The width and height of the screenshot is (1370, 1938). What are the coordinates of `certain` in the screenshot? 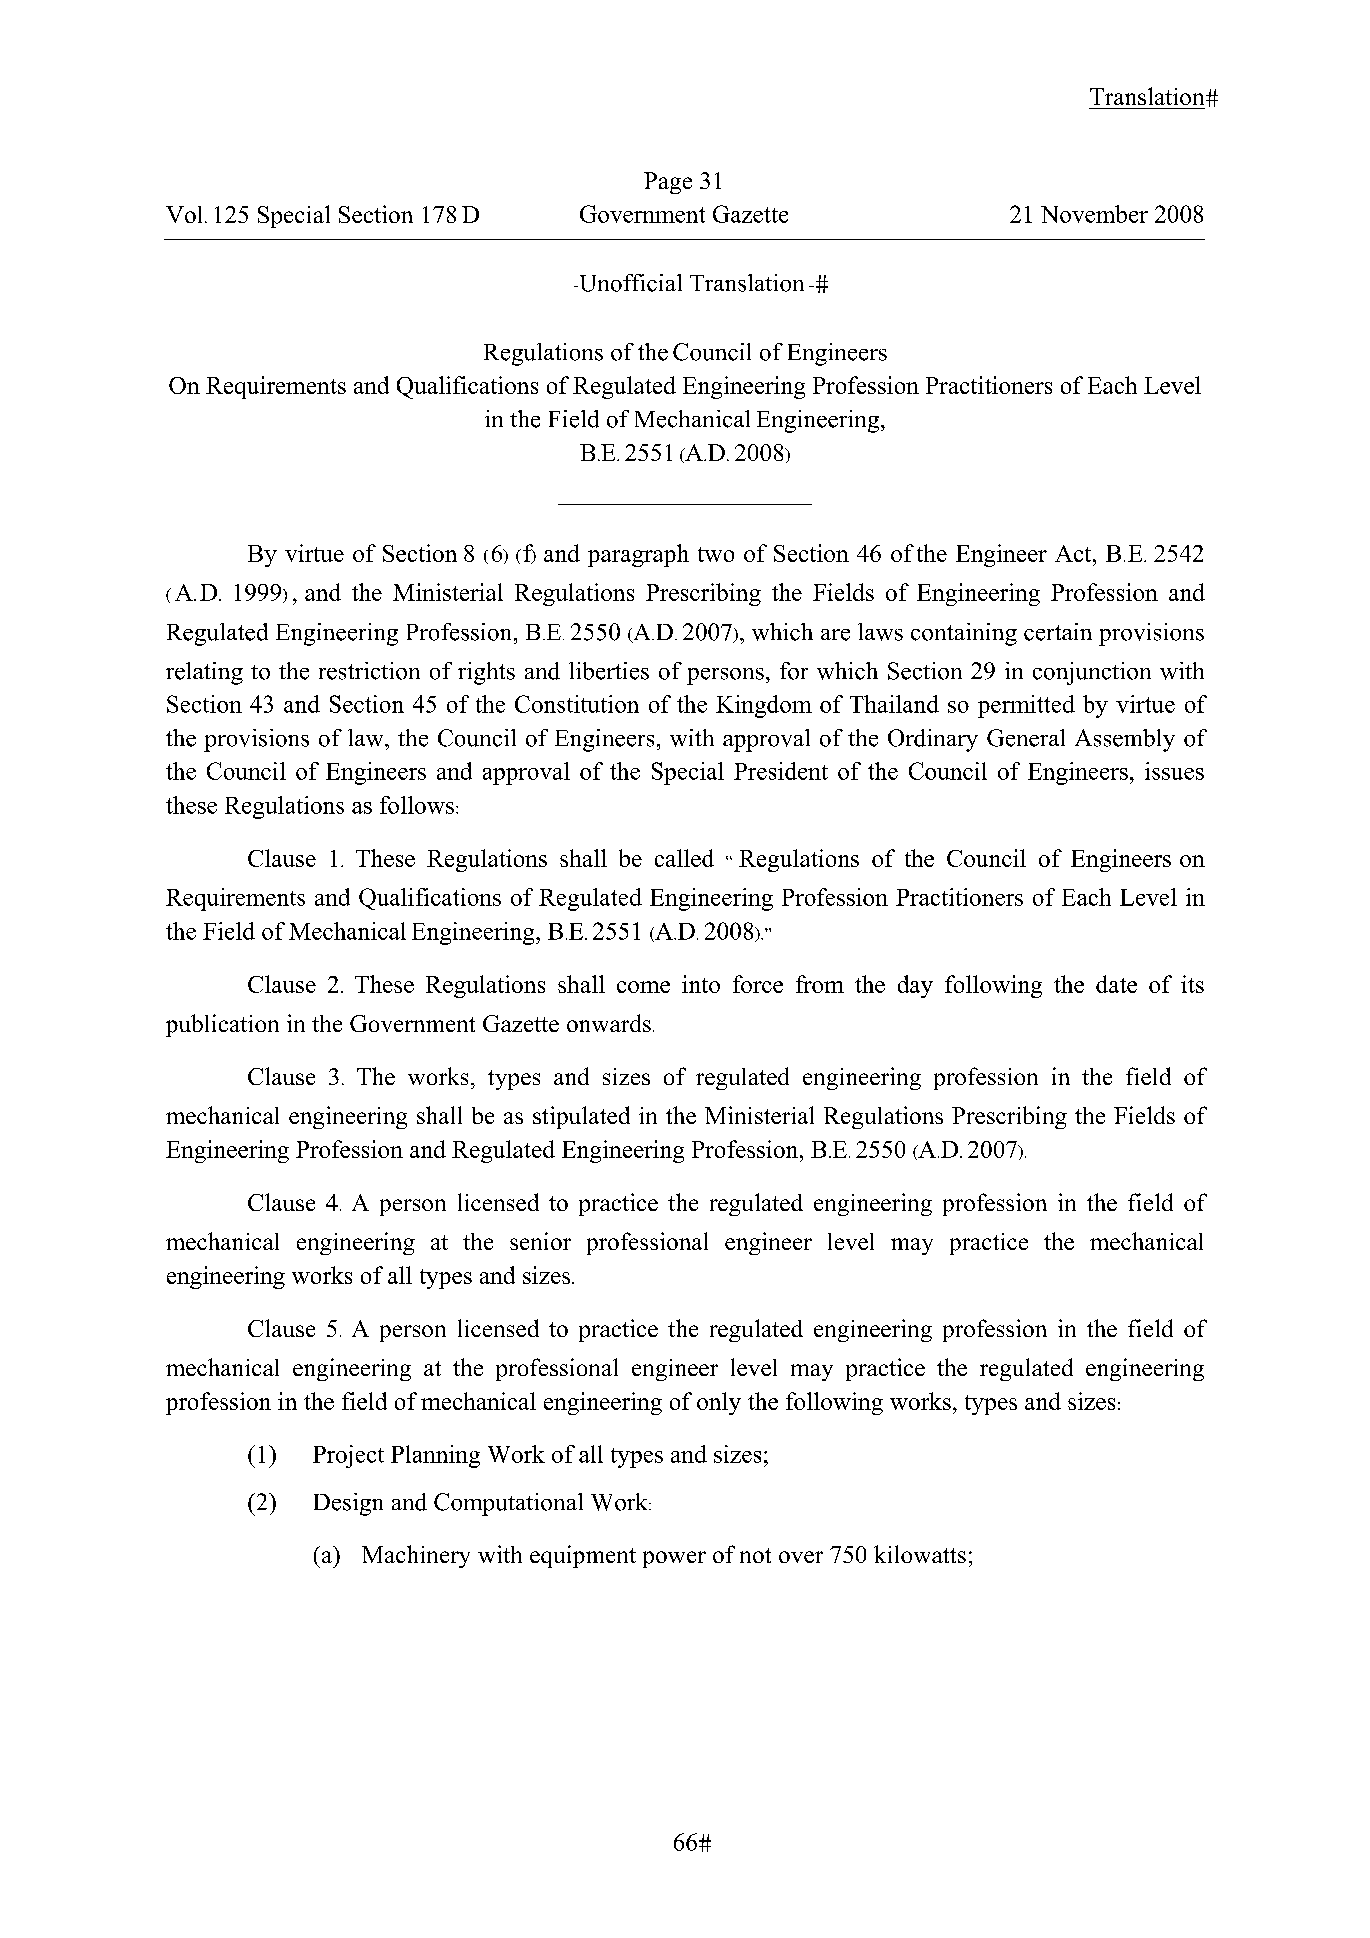 It's located at (1058, 632).
